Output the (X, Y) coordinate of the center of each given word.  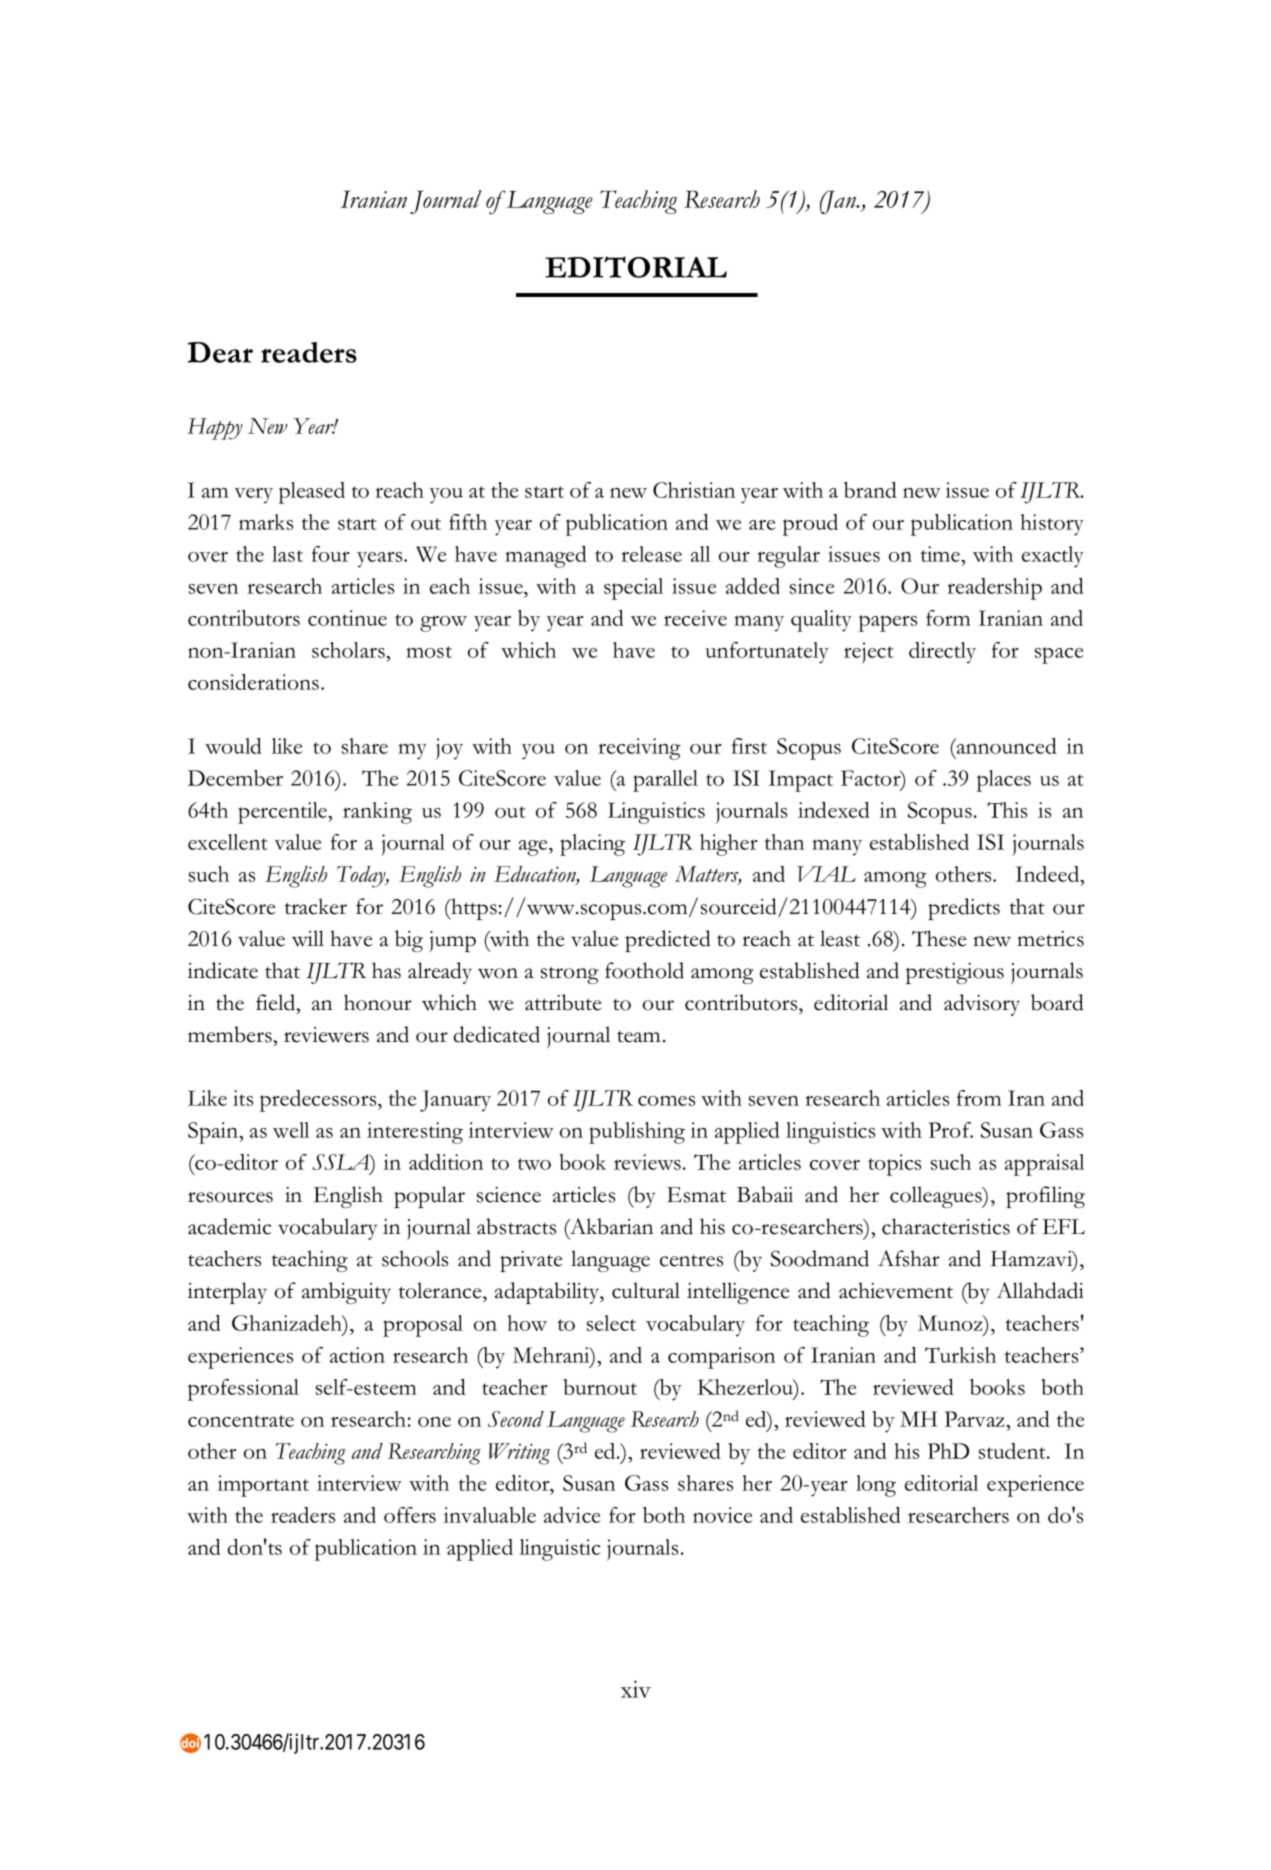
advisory (982, 1005)
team (638, 1037)
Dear (220, 352)
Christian (694, 490)
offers (410, 1515)
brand (870, 490)
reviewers (326, 1035)
